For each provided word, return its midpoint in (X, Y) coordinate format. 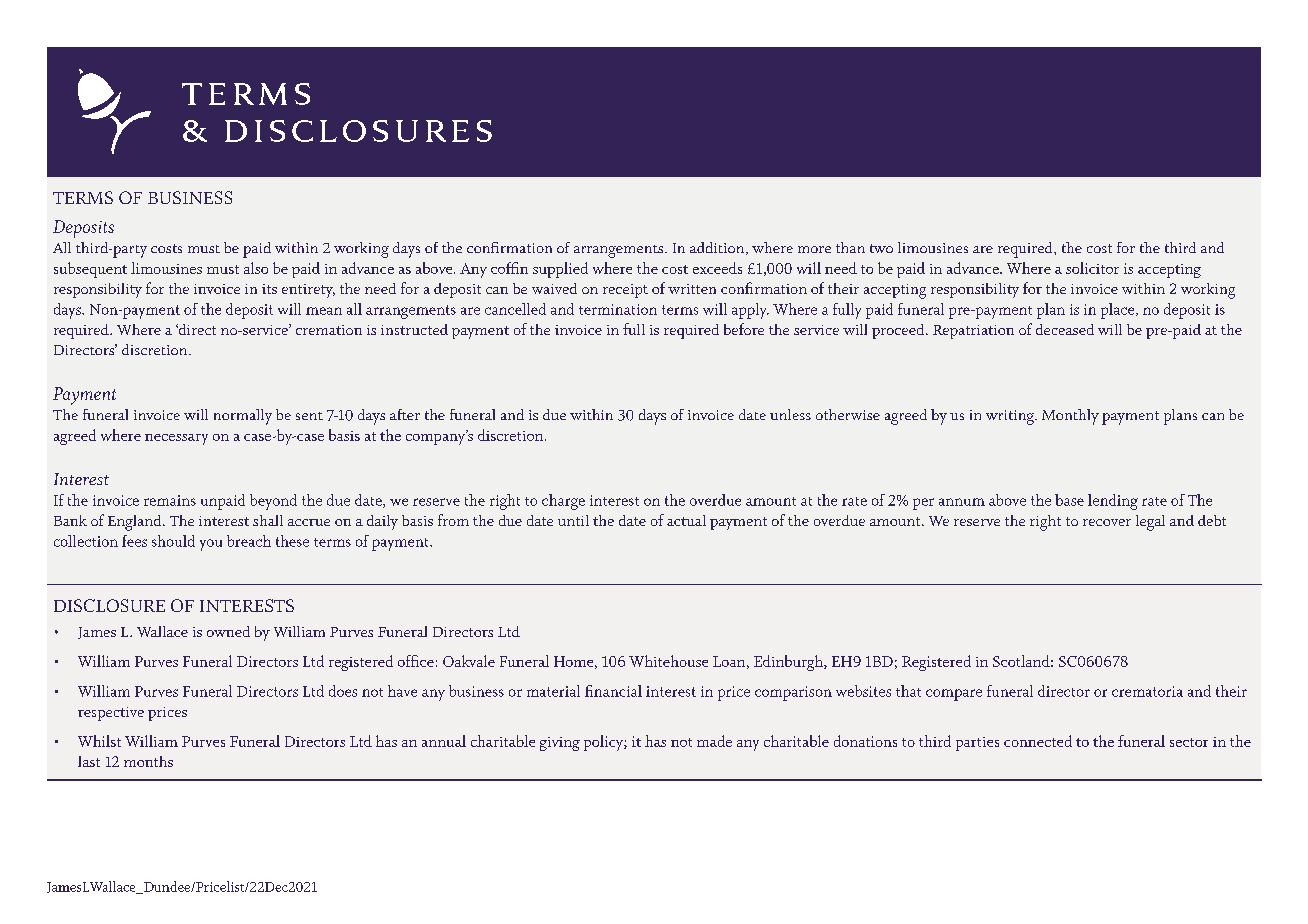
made (714, 741)
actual (686, 520)
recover (1107, 522)
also (256, 268)
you (211, 545)
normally (243, 417)
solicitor (1092, 268)
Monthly (1070, 417)
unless (790, 414)
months (148, 761)
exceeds (717, 268)
